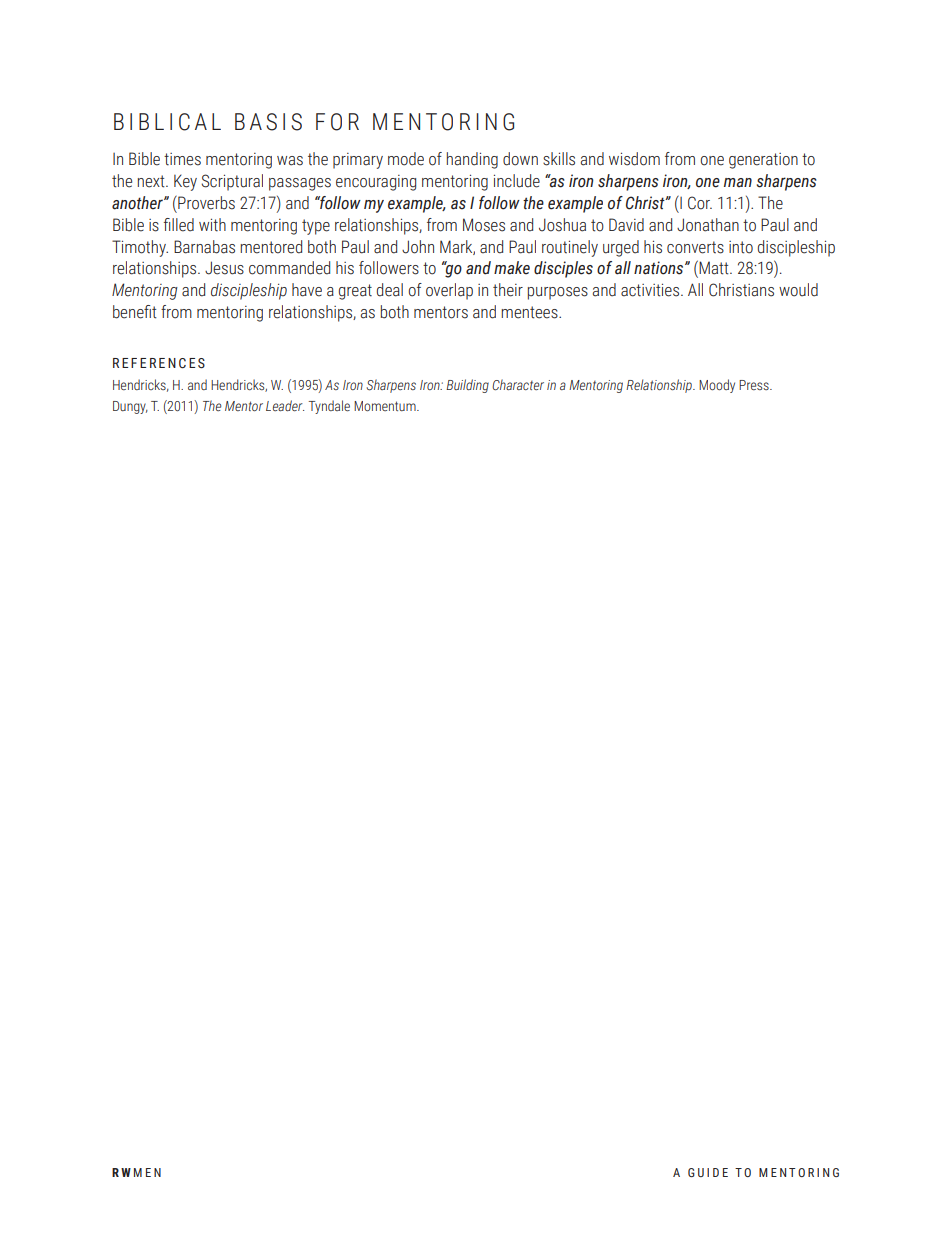 Image resolution: width=952 pixels, height=1233 pixels. Describe the element at coordinates (717, 386) in the screenshot. I see `Moody` at that location.
